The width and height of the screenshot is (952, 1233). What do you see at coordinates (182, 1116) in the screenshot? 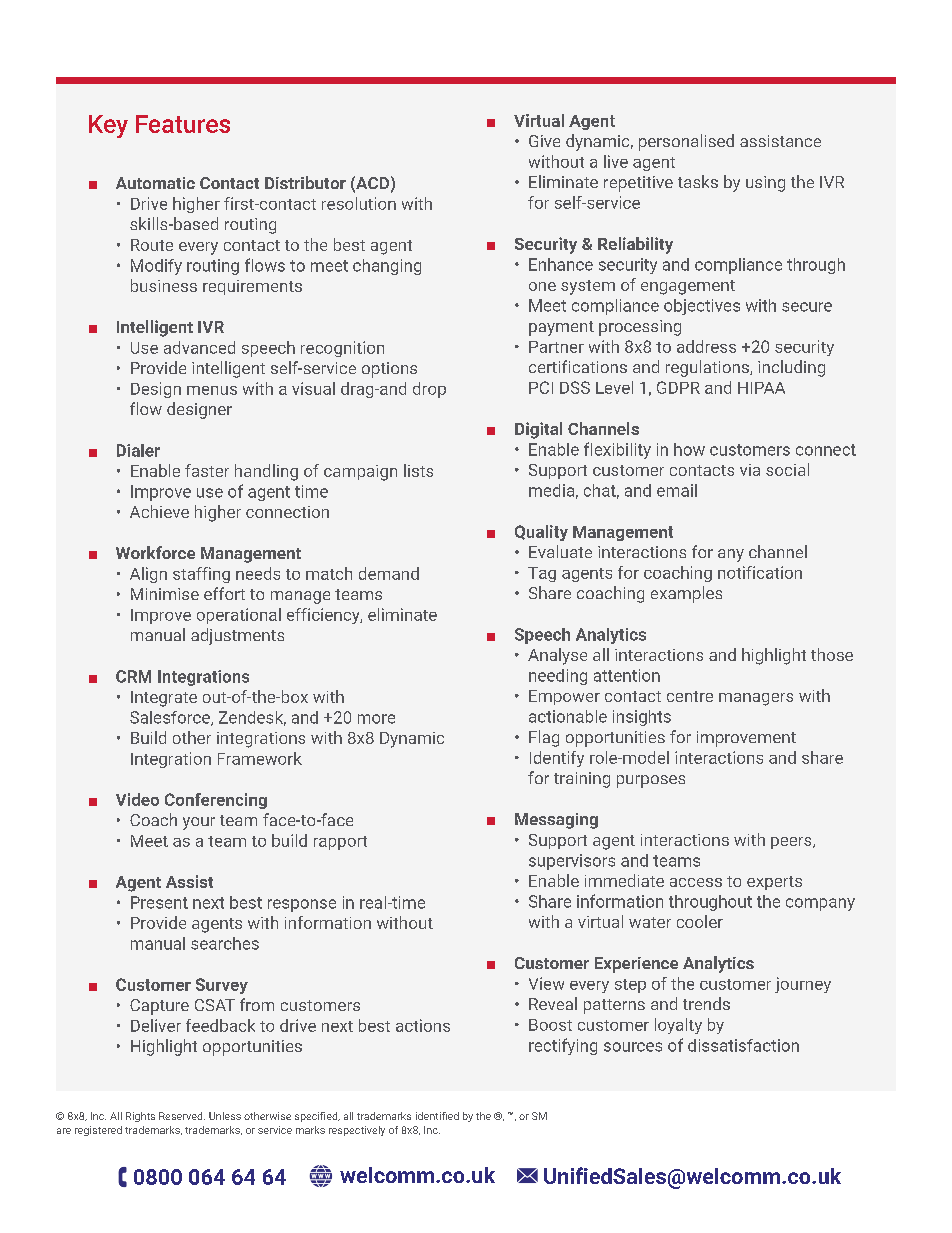
I see `Reserved` at bounding box center [182, 1116].
